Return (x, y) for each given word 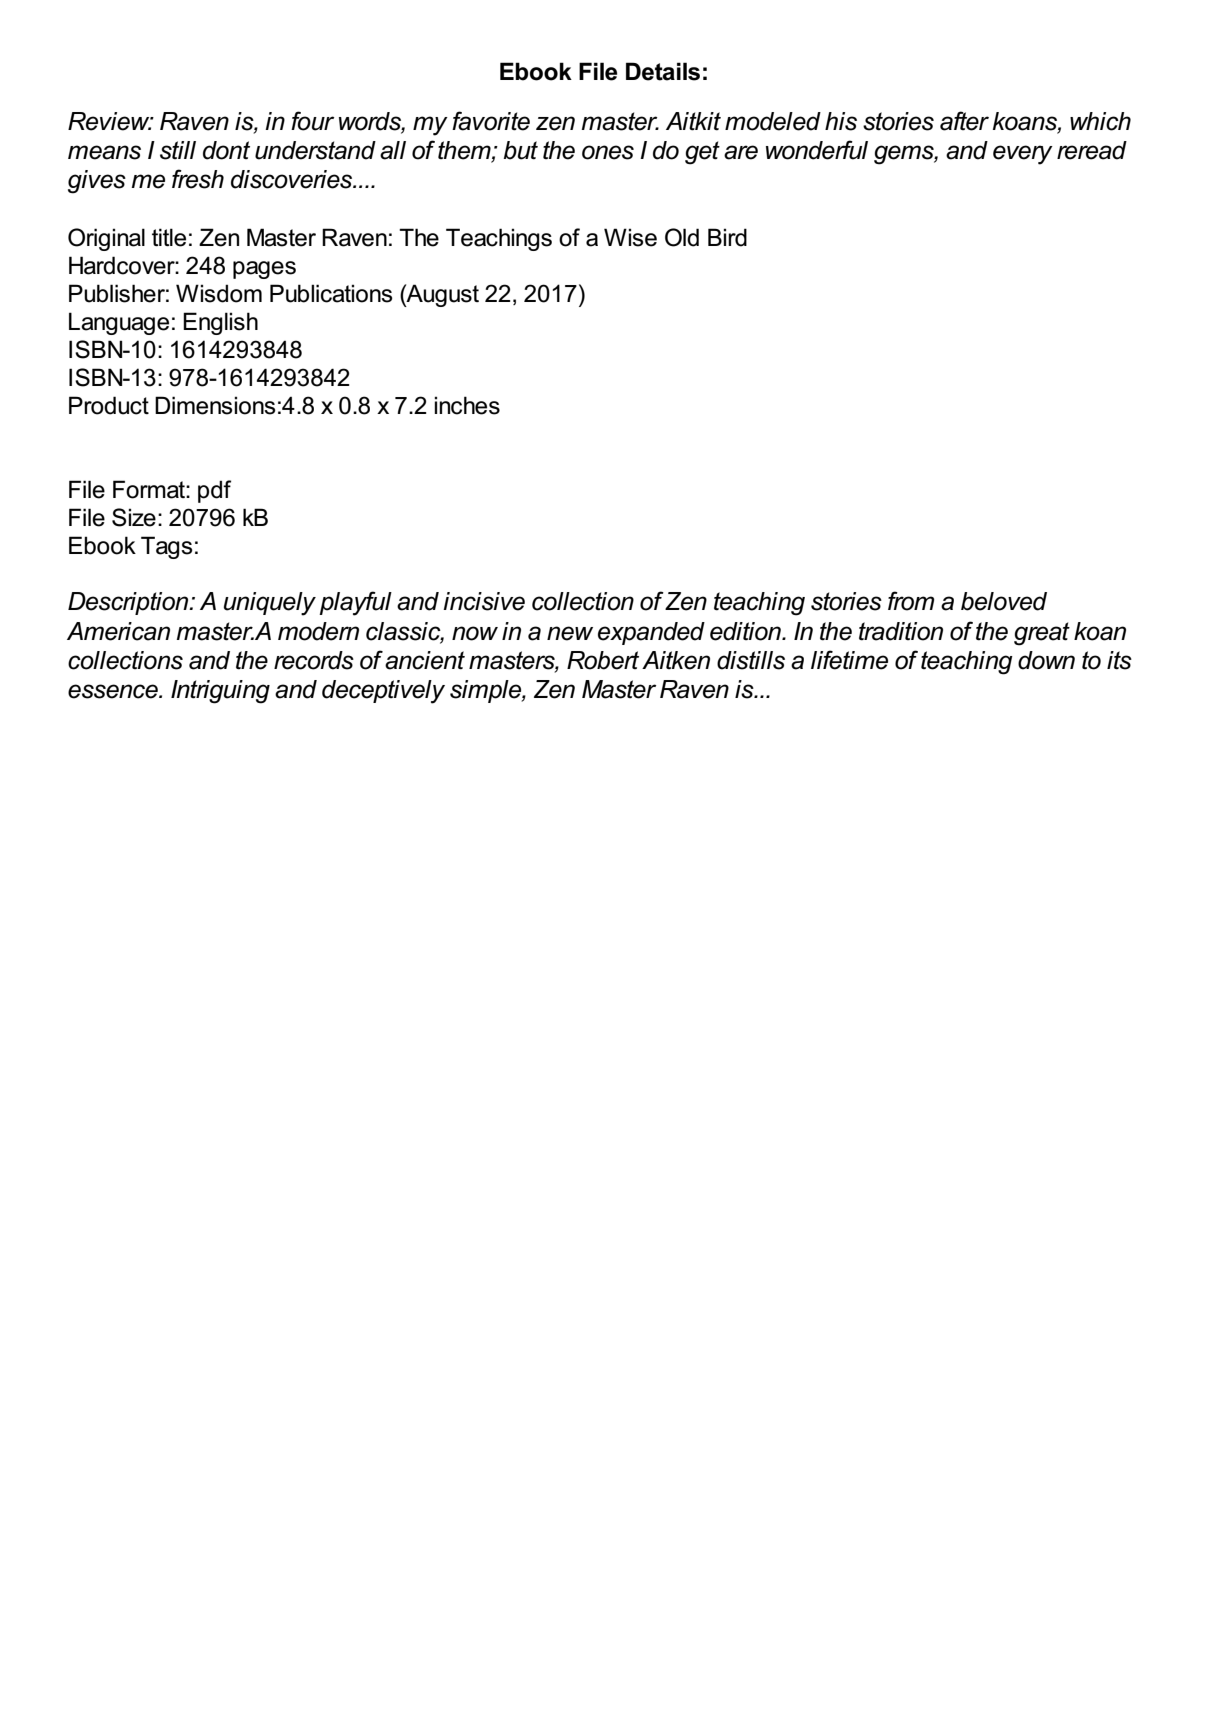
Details (663, 71)
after (964, 121)
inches (467, 405)
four (312, 121)
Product (109, 405)
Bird (727, 237)
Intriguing (220, 692)
